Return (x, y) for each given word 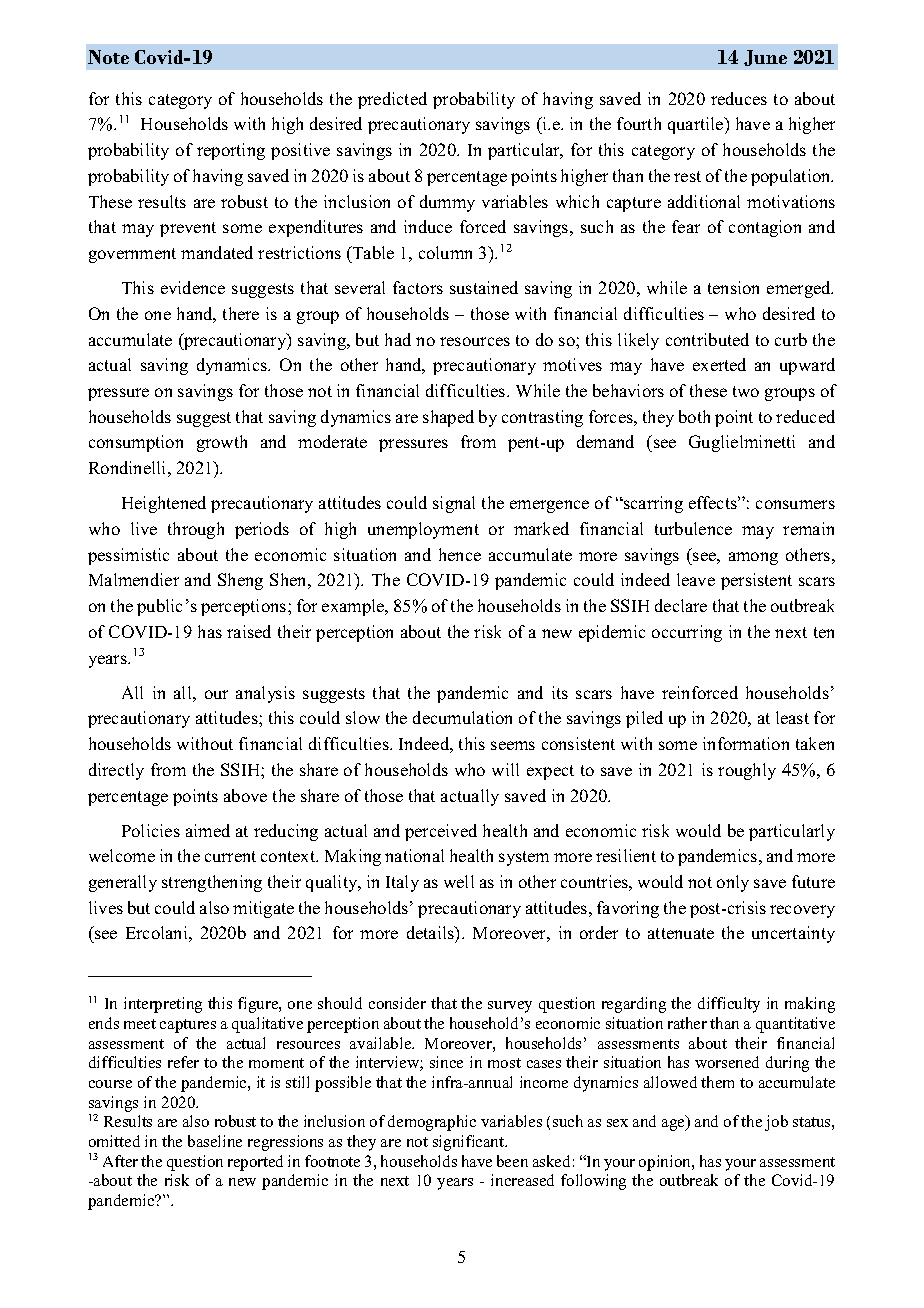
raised (249, 631)
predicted (392, 100)
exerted (719, 364)
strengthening (212, 883)
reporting (231, 151)
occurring (687, 633)
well (459, 881)
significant (470, 1143)
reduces (739, 98)
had (398, 339)
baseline (215, 1141)
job (776, 1123)
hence (460, 554)
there (241, 313)
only (733, 883)
